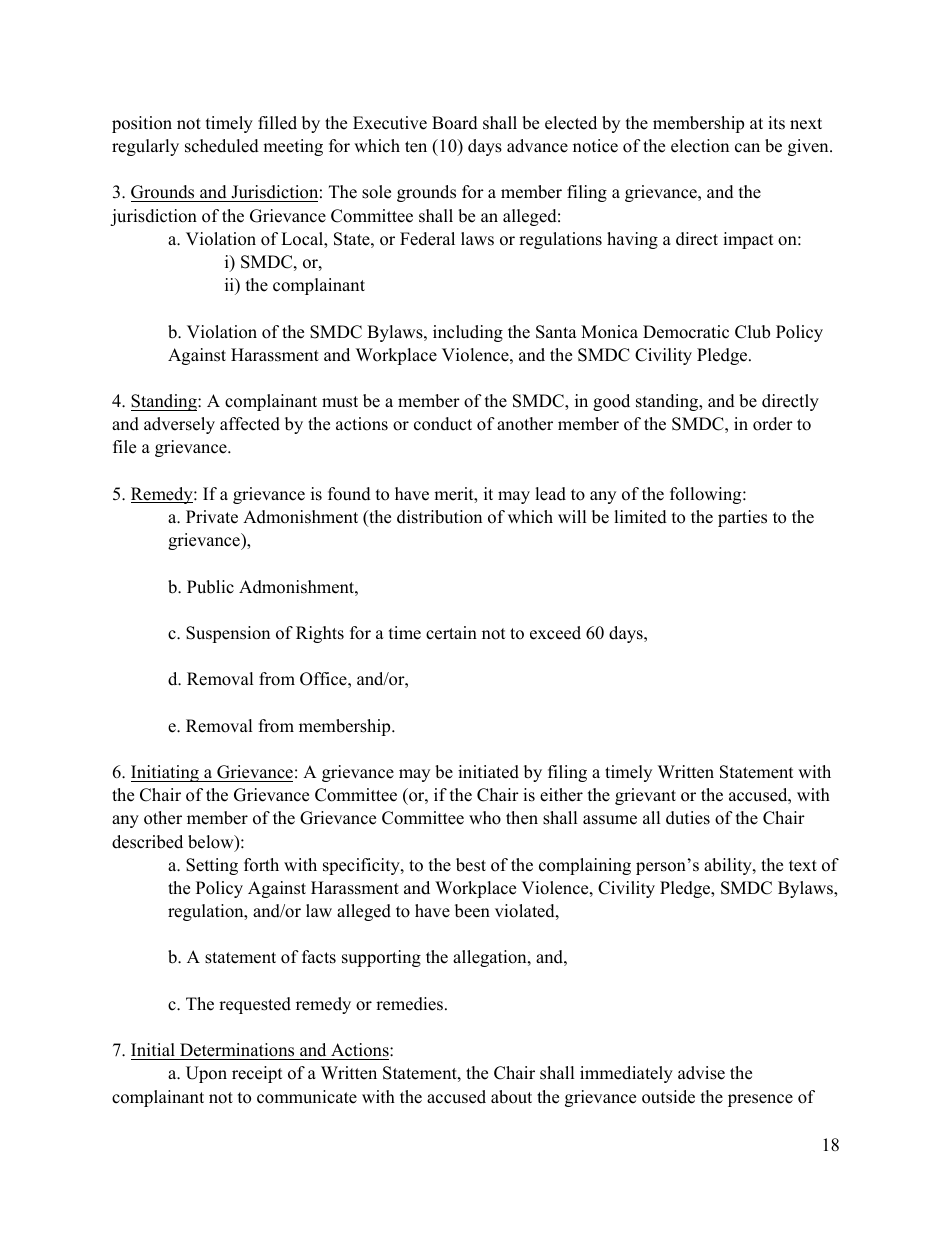  What do you see at coordinates (451, 633) in the screenshot?
I see `certain` at bounding box center [451, 633].
